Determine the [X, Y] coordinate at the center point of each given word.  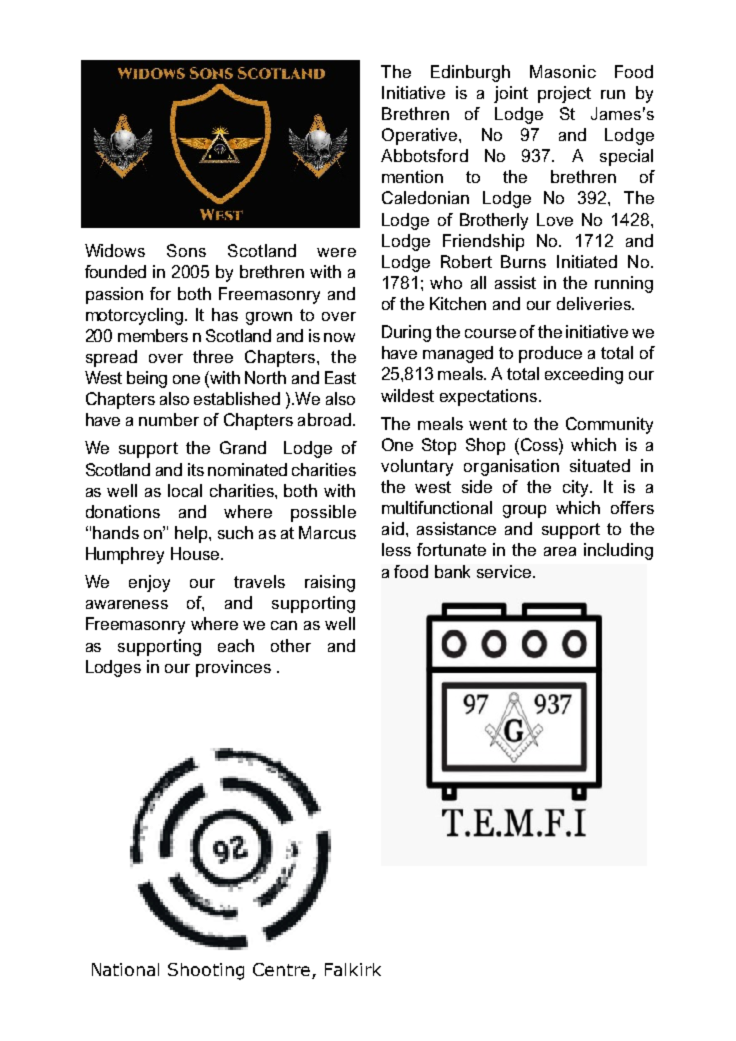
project [564, 94]
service [505, 571]
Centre [281, 969]
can [284, 625]
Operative [421, 136]
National [125, 969]
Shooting [206, 971]
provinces [233, 668]
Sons [186, 250]
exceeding [584, 375]
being [147, 379]
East [340, 377]
